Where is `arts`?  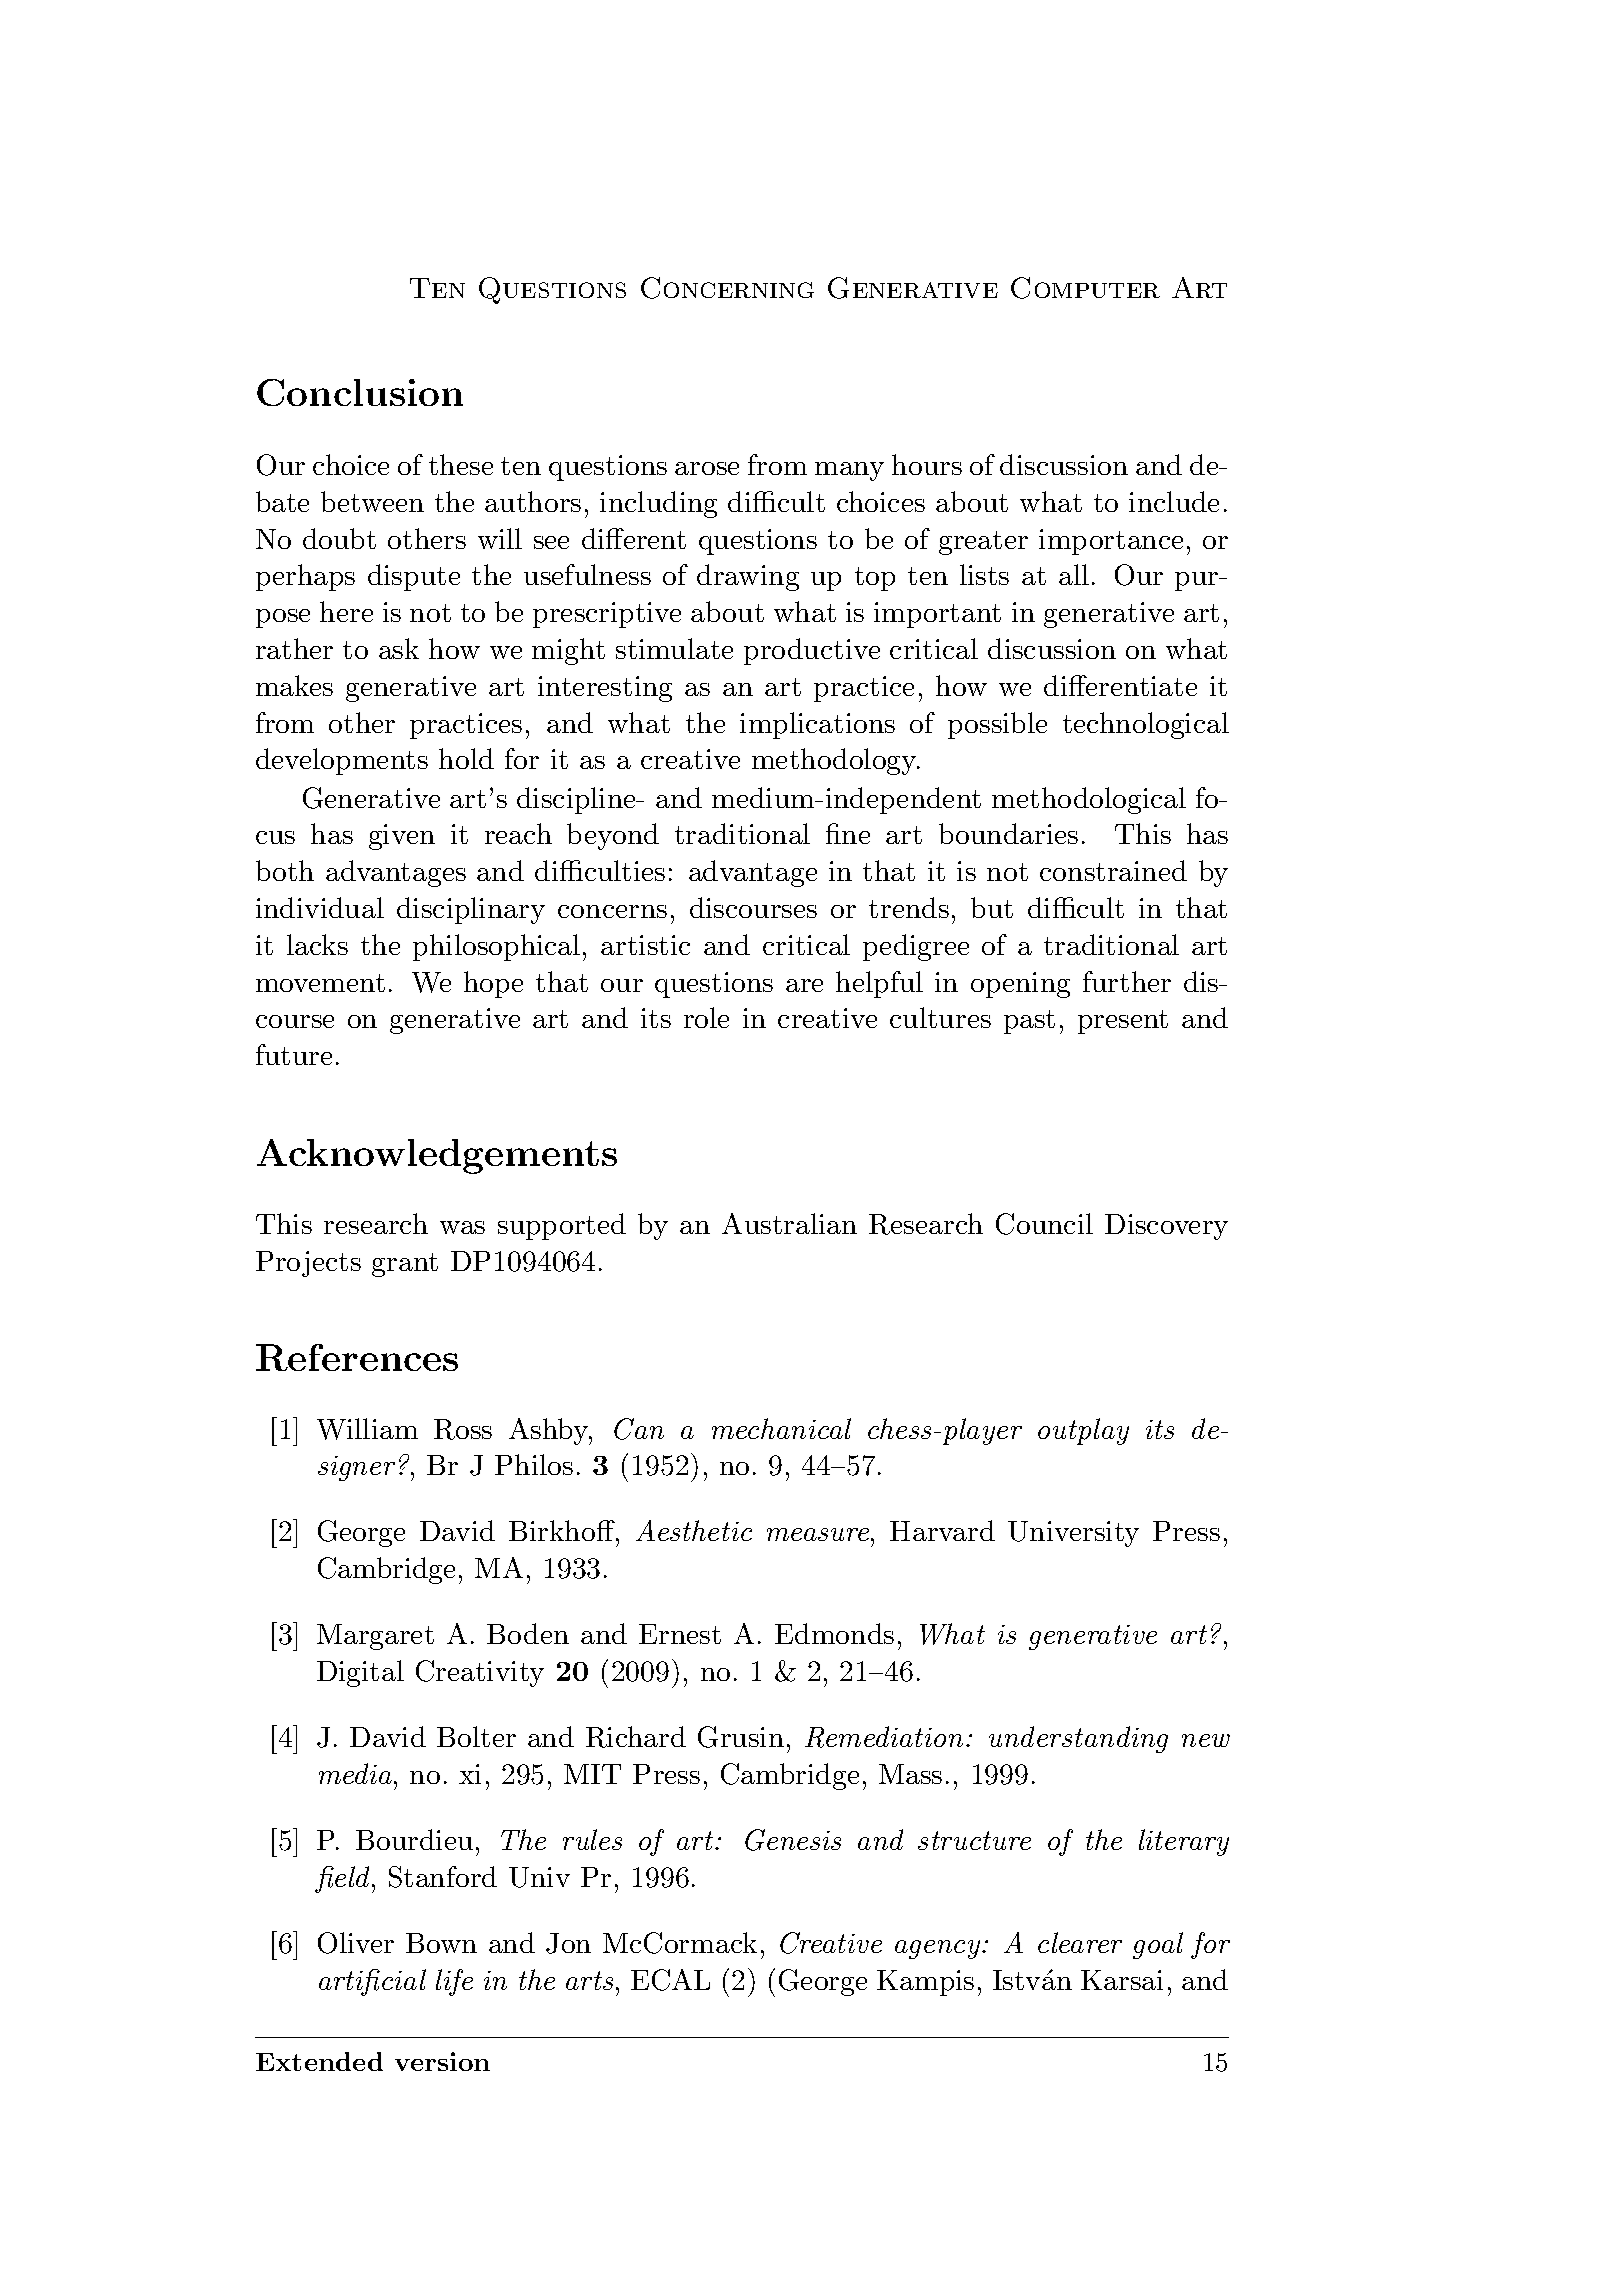
arts is located at coordinates (589, 1980).
